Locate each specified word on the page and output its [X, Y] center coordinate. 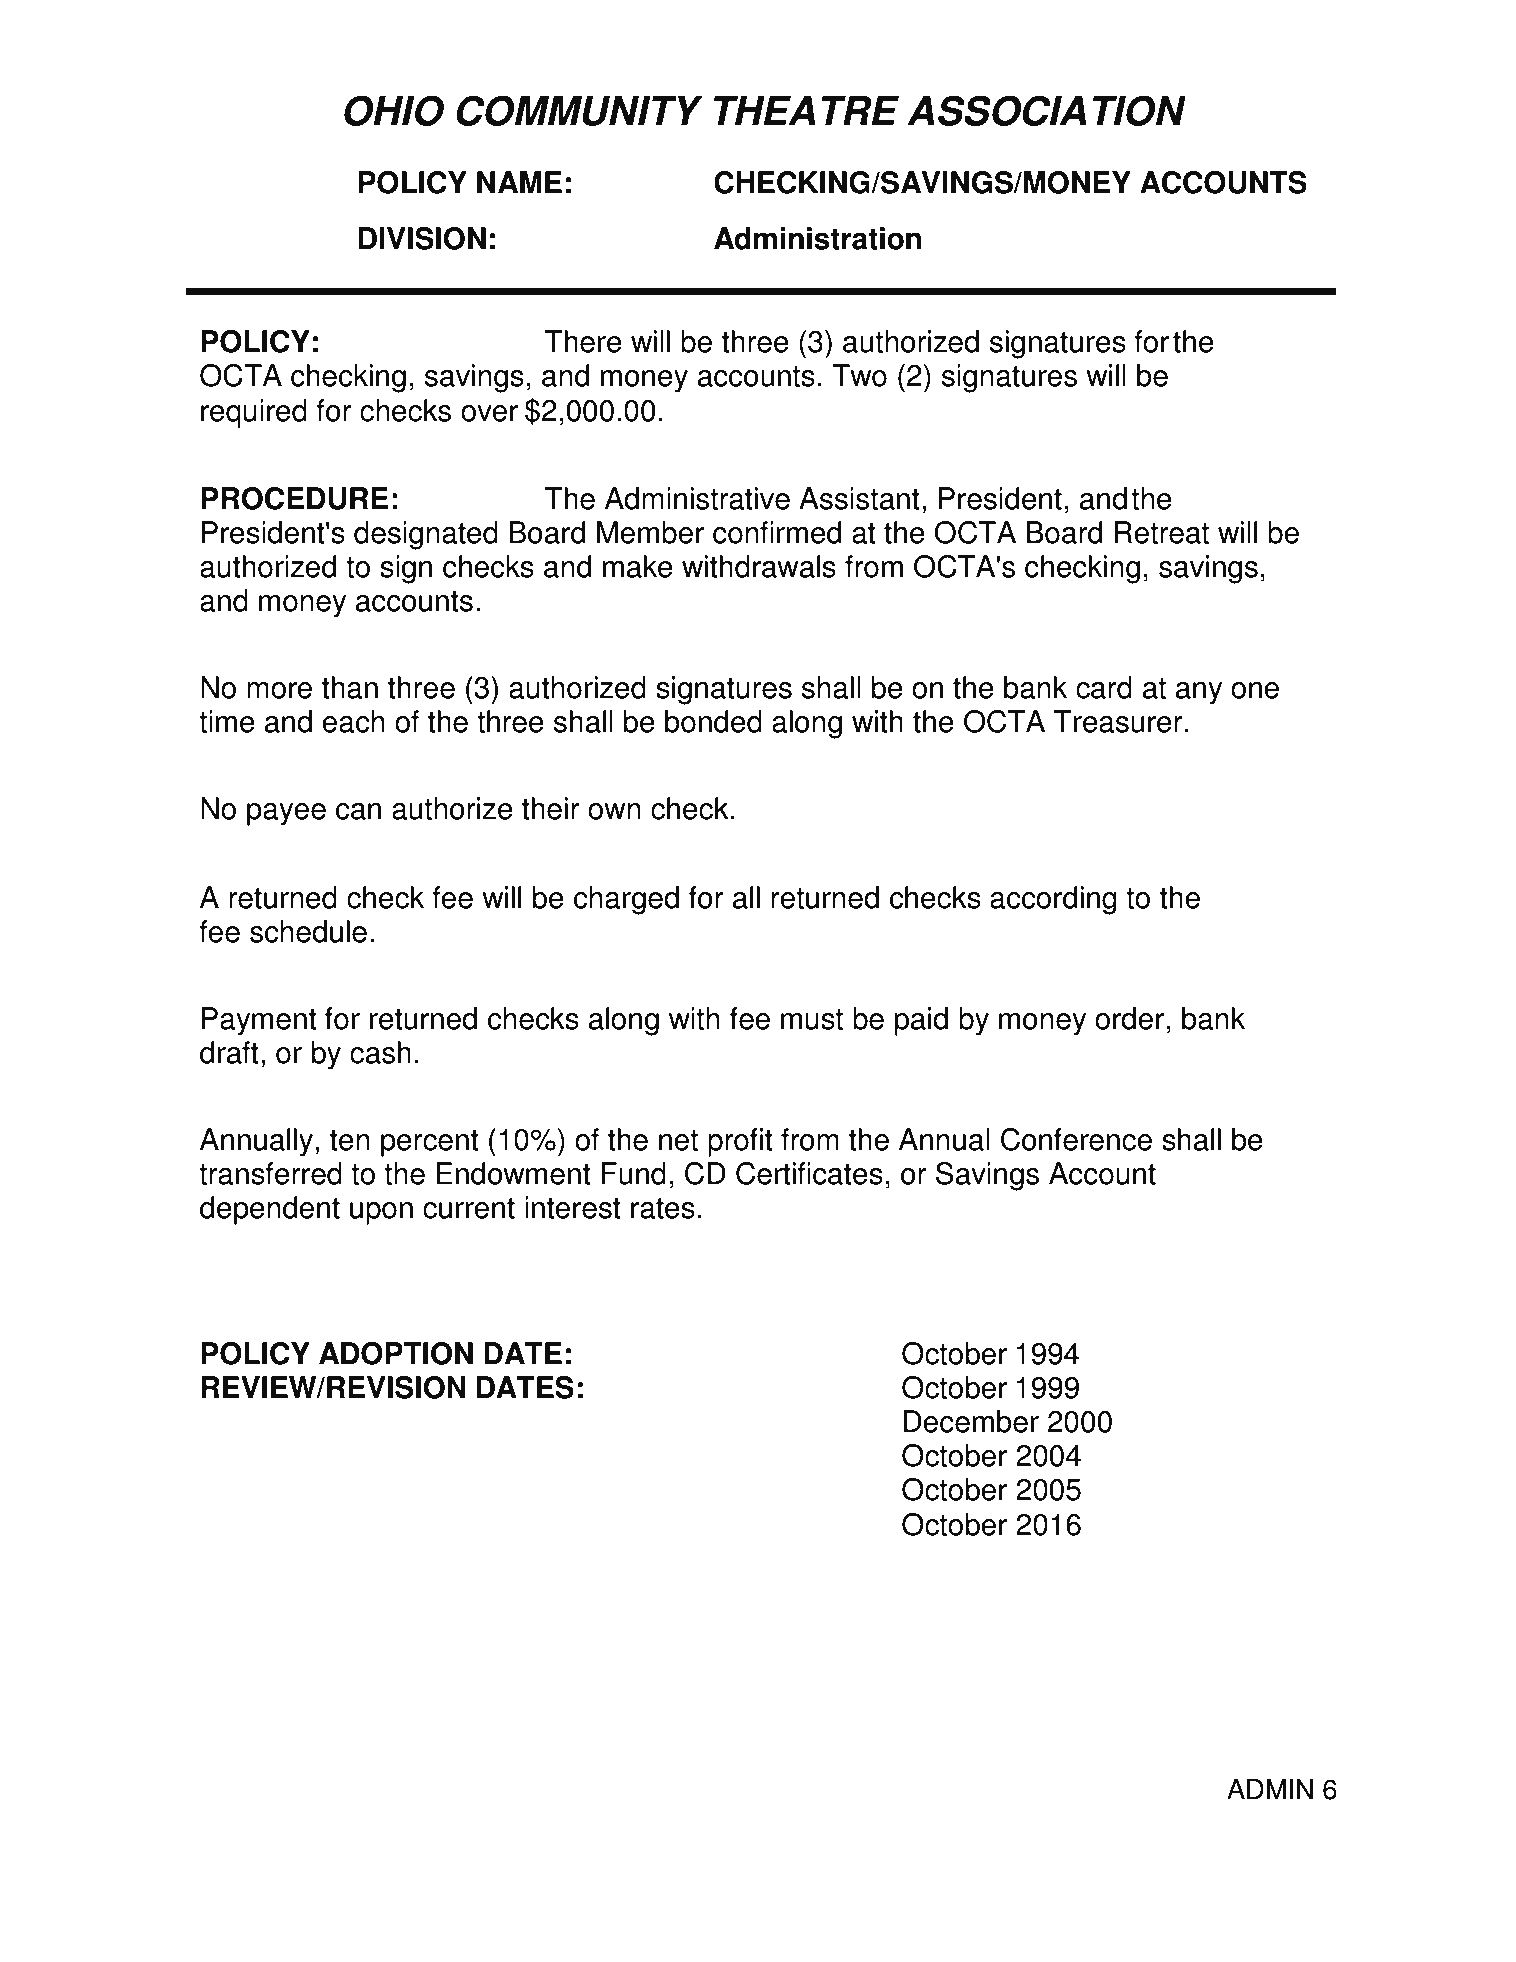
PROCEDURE [294, 498]
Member [650, 532]
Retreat [1161, 532]
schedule [308, 931]
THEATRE [806, 110]
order [1131, 1018]
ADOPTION [396, 1353]
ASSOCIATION [1046, 110]
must [812, 1019]
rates [663, 1208]
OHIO [394, 110]
